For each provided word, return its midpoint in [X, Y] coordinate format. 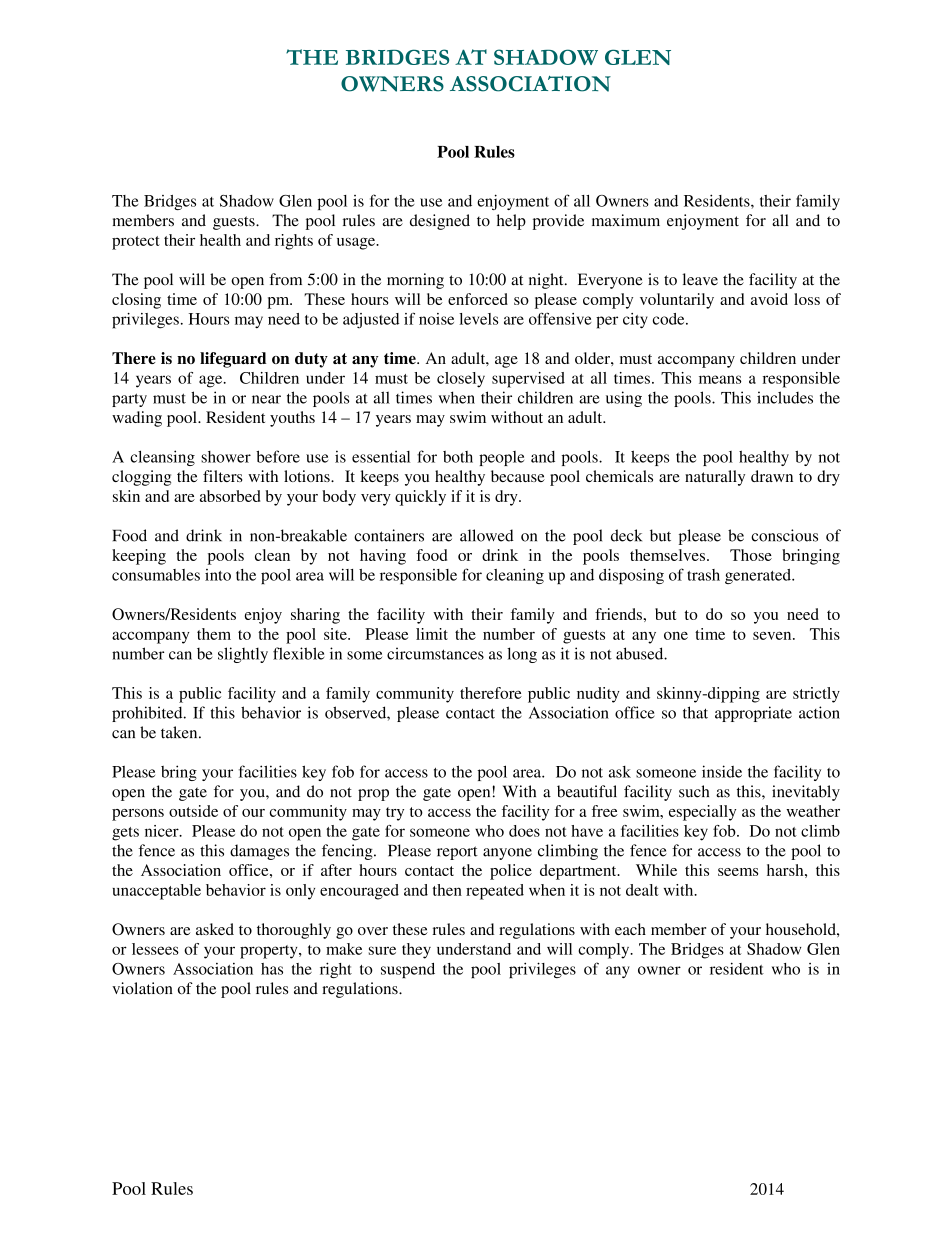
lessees [155, 949]
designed [440, 222]
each [630, 929]
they [416, 951]
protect [136, 243]
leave [700, 279]
